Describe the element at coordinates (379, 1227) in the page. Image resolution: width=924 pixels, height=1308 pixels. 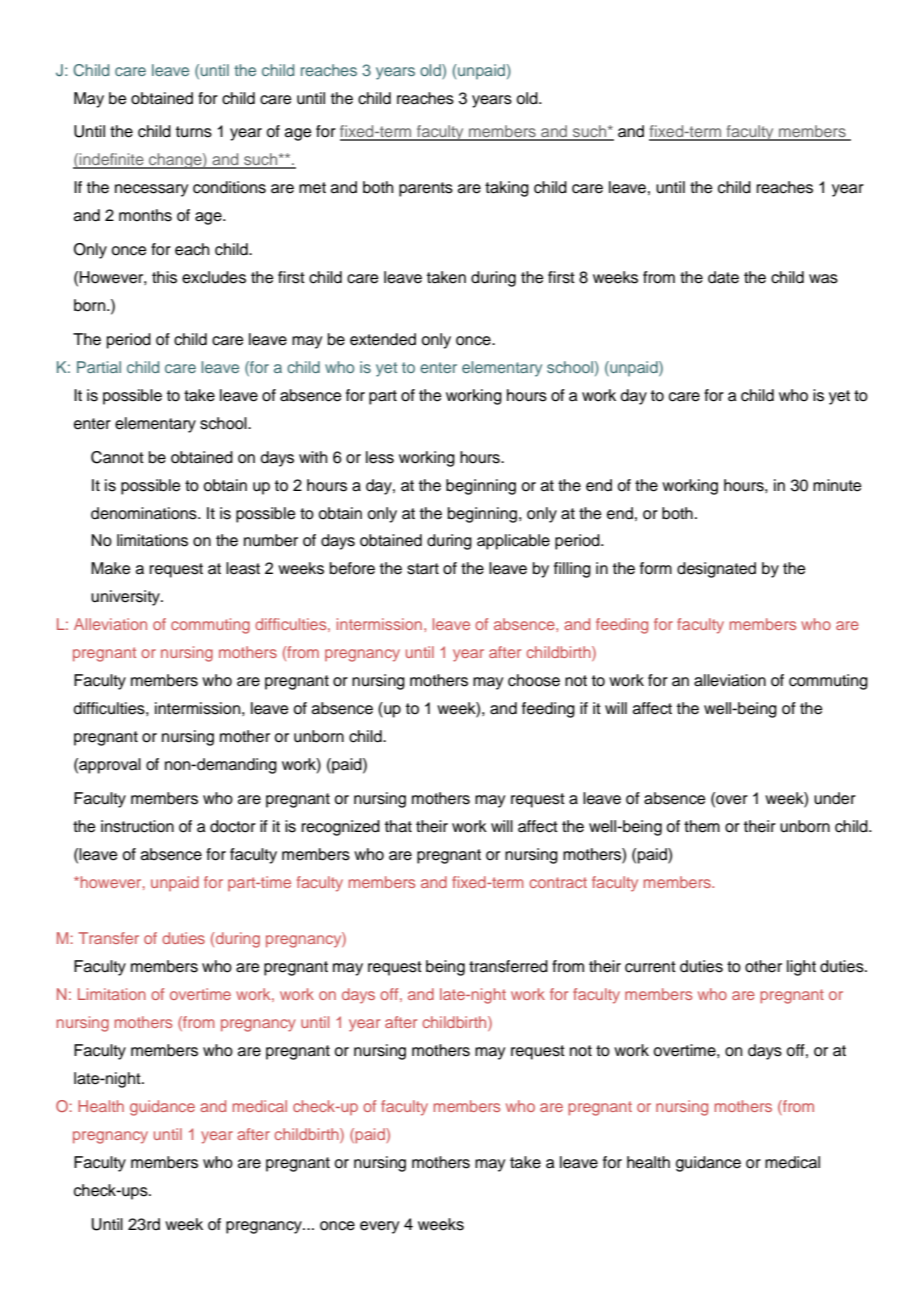
I see `every` at that location.
